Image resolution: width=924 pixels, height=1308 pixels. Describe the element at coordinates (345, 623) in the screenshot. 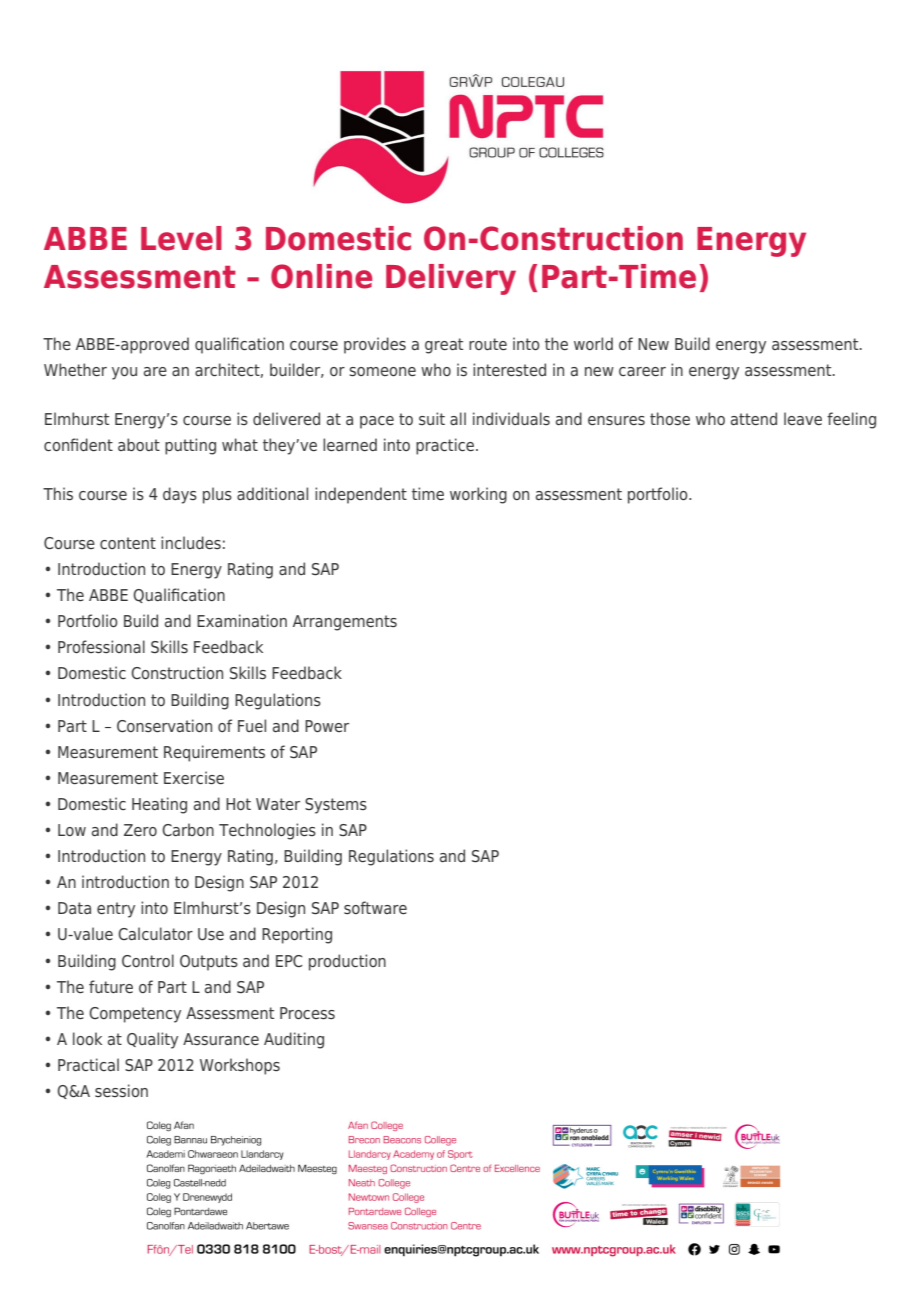

I see `Arrangements` at that location.
